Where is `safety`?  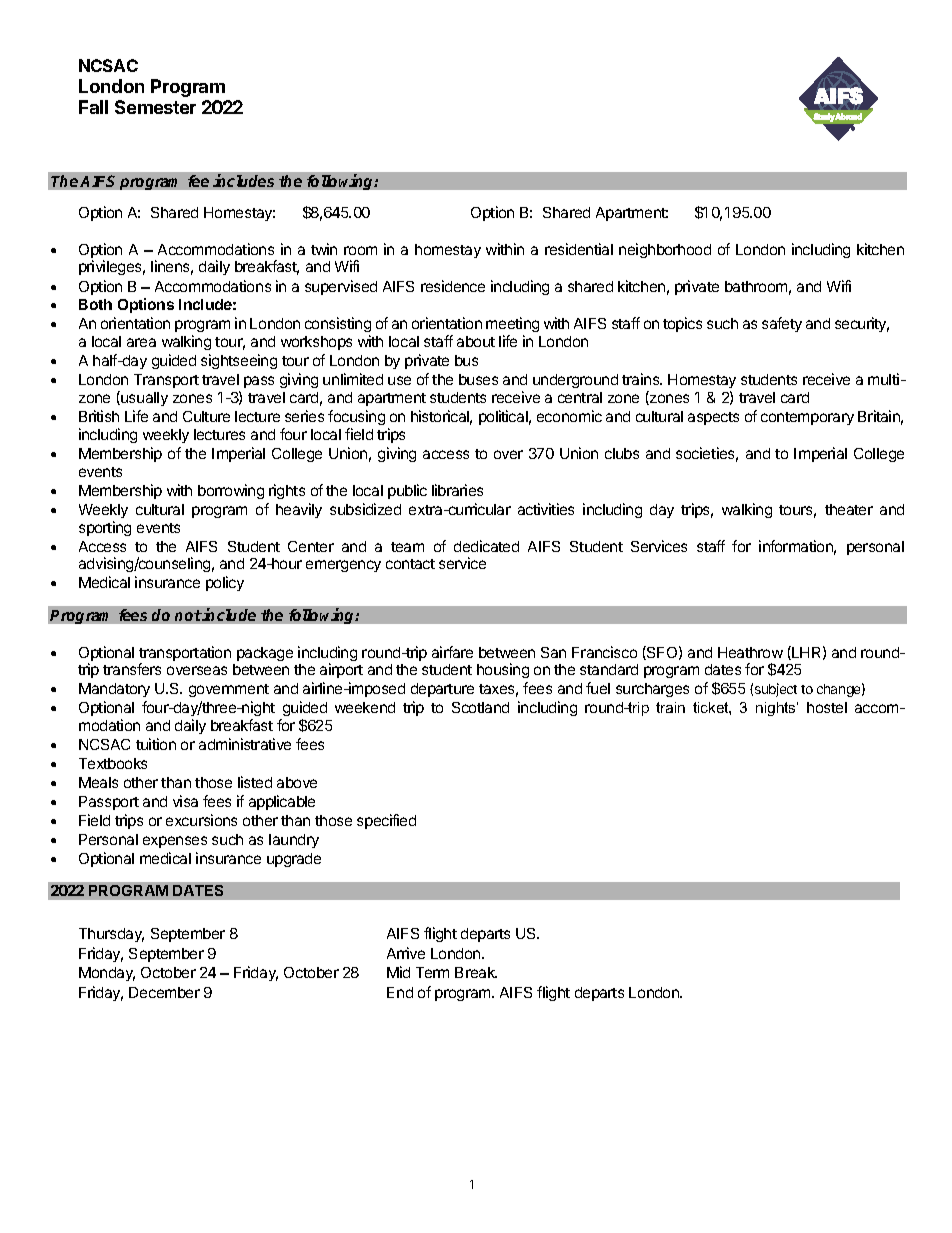
safety is located at coordinates (782, 324).
